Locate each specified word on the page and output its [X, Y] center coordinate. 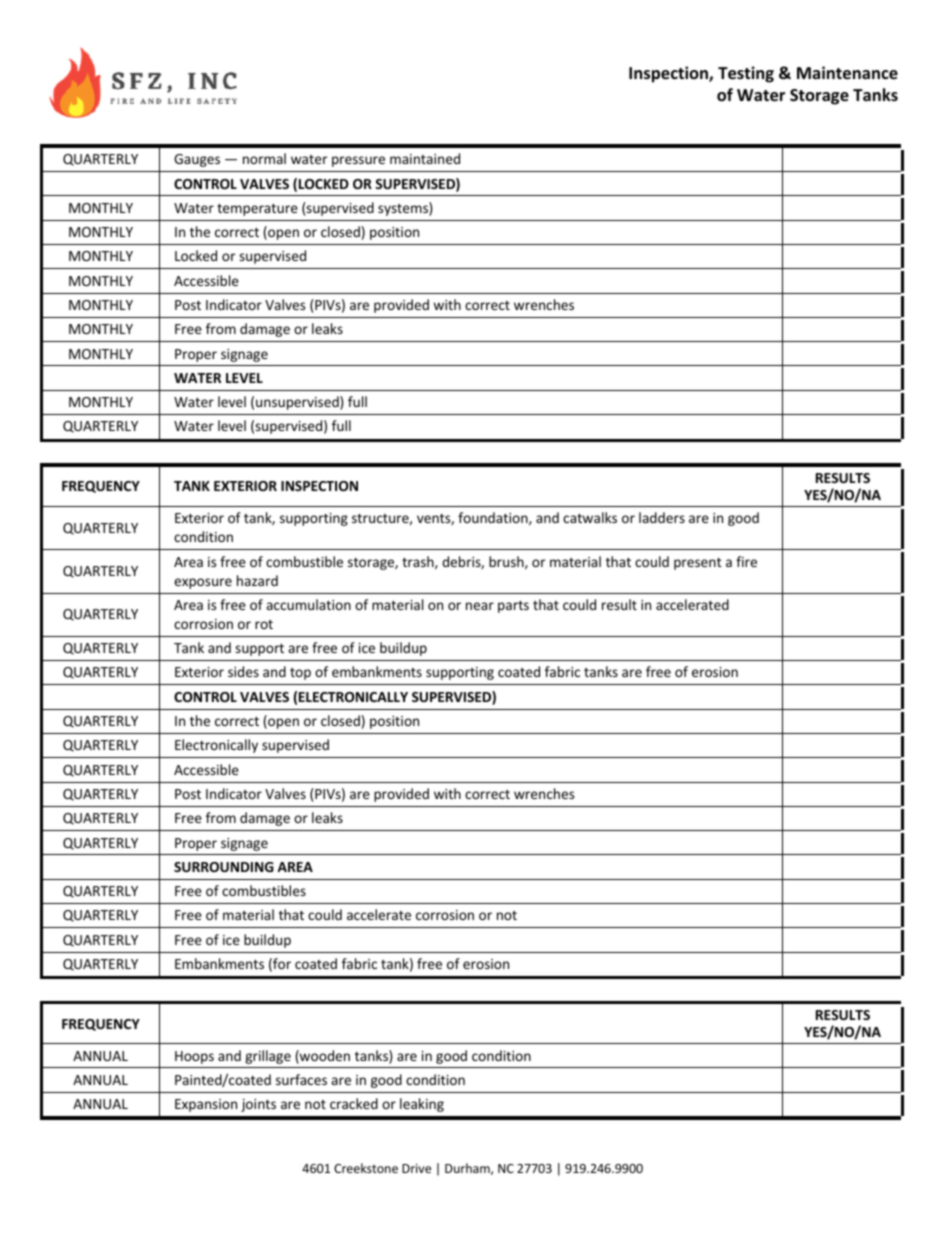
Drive [416, 1168]
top [300, 674]
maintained [425, 158]
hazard [257, 580]
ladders [662, 517]
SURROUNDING [224, 867]
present [698, 564]
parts [513, 607]
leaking [422, 1105]
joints [258, 1105]
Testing [746, 74]
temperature [257, 210]
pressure [358, 161]
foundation [494, 518]
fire [746, 561]
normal [264, 158]
